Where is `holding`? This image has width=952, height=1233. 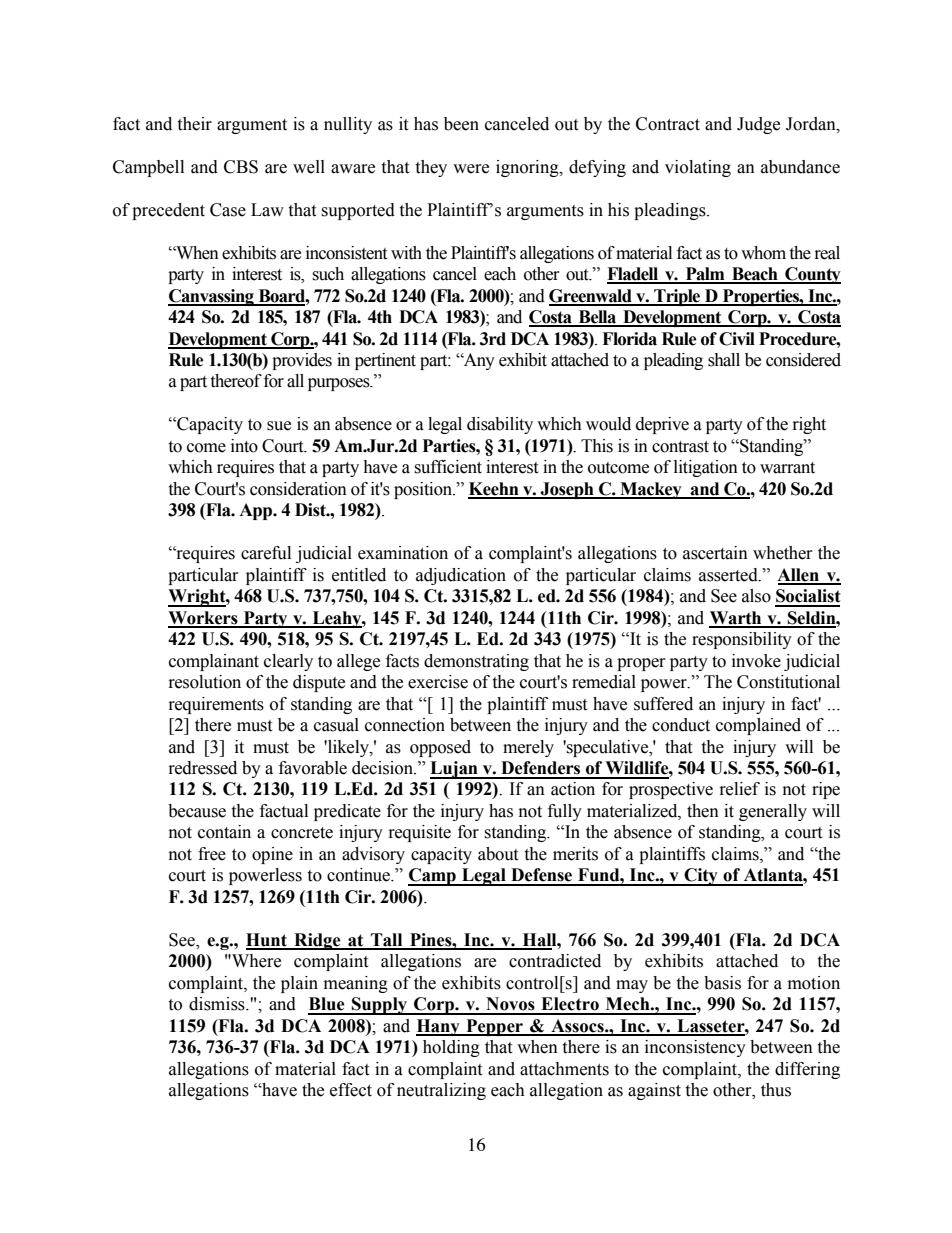 holding is located at coordinates (451, 1048).
